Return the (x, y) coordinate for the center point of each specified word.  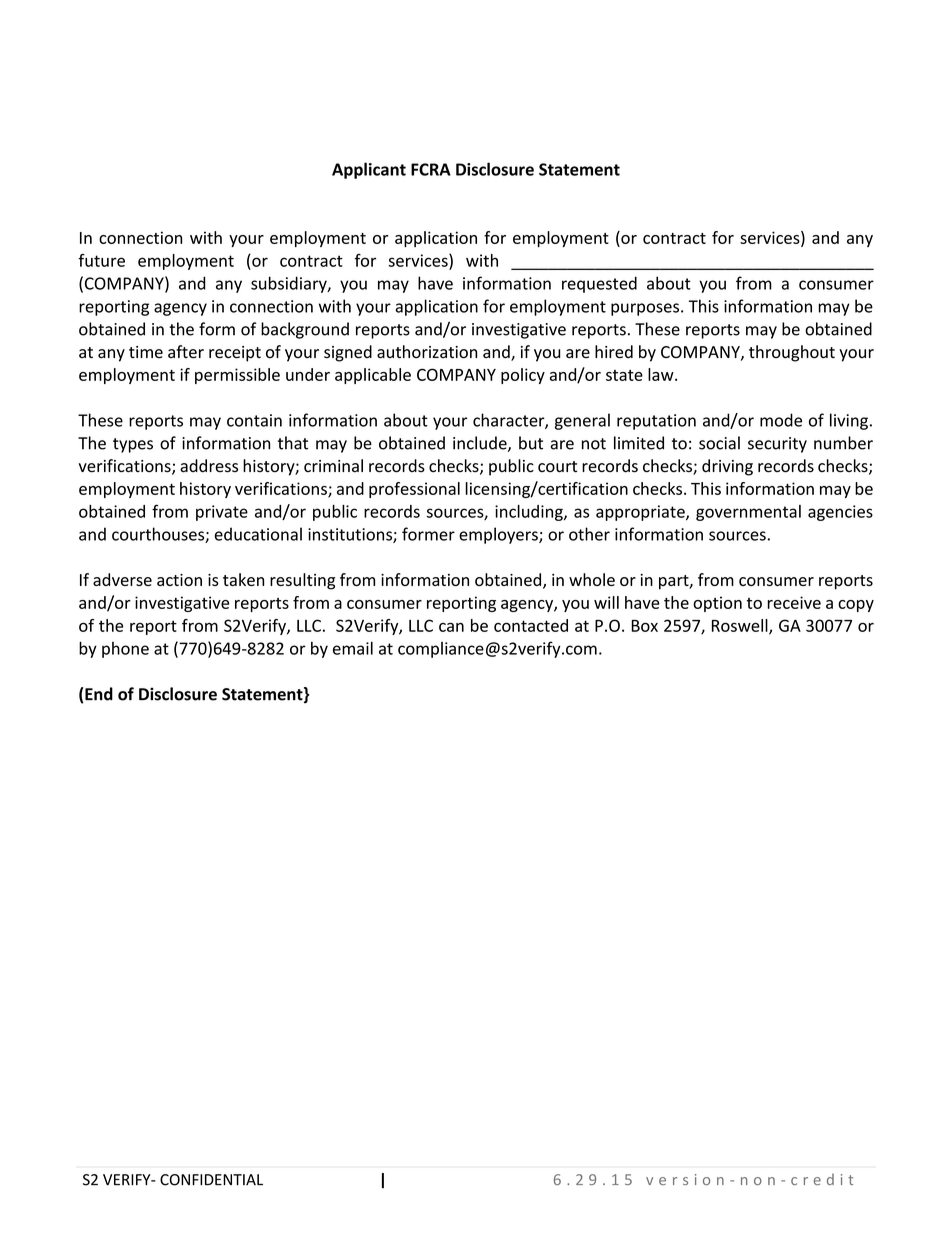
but (531, 443)
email (353, 648)
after (186, 352)
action (179, 580)
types (133, 445)
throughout (792, 353)
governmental (748, 513)
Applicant (369, 170)
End (99, 694)
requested (599, 284)
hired (614, 352)
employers (499, 535)
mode (781, 420)
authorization (427, 352)
